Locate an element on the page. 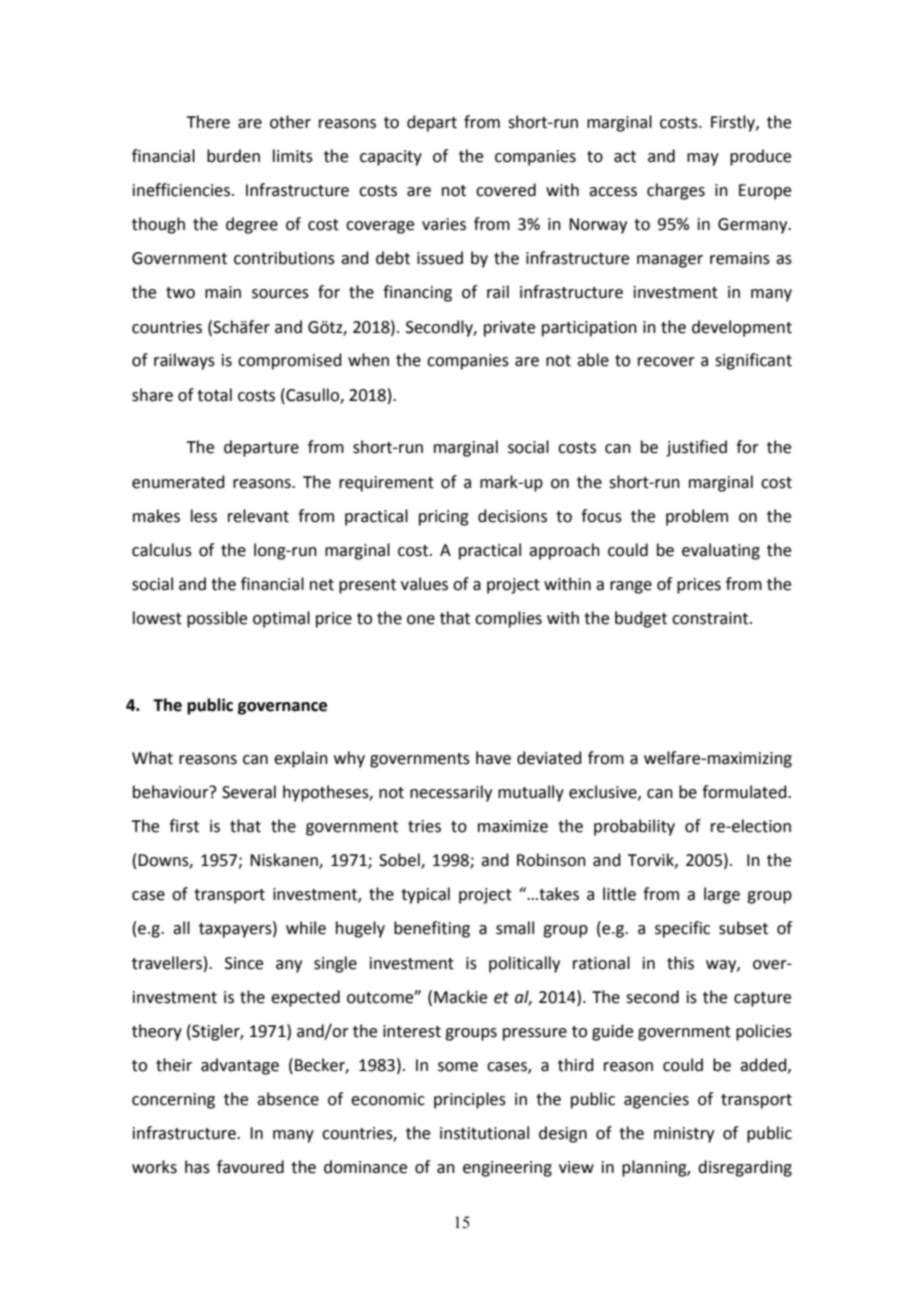 This page has height=1308, width=924. burden is located at coordinates (233, 156).
